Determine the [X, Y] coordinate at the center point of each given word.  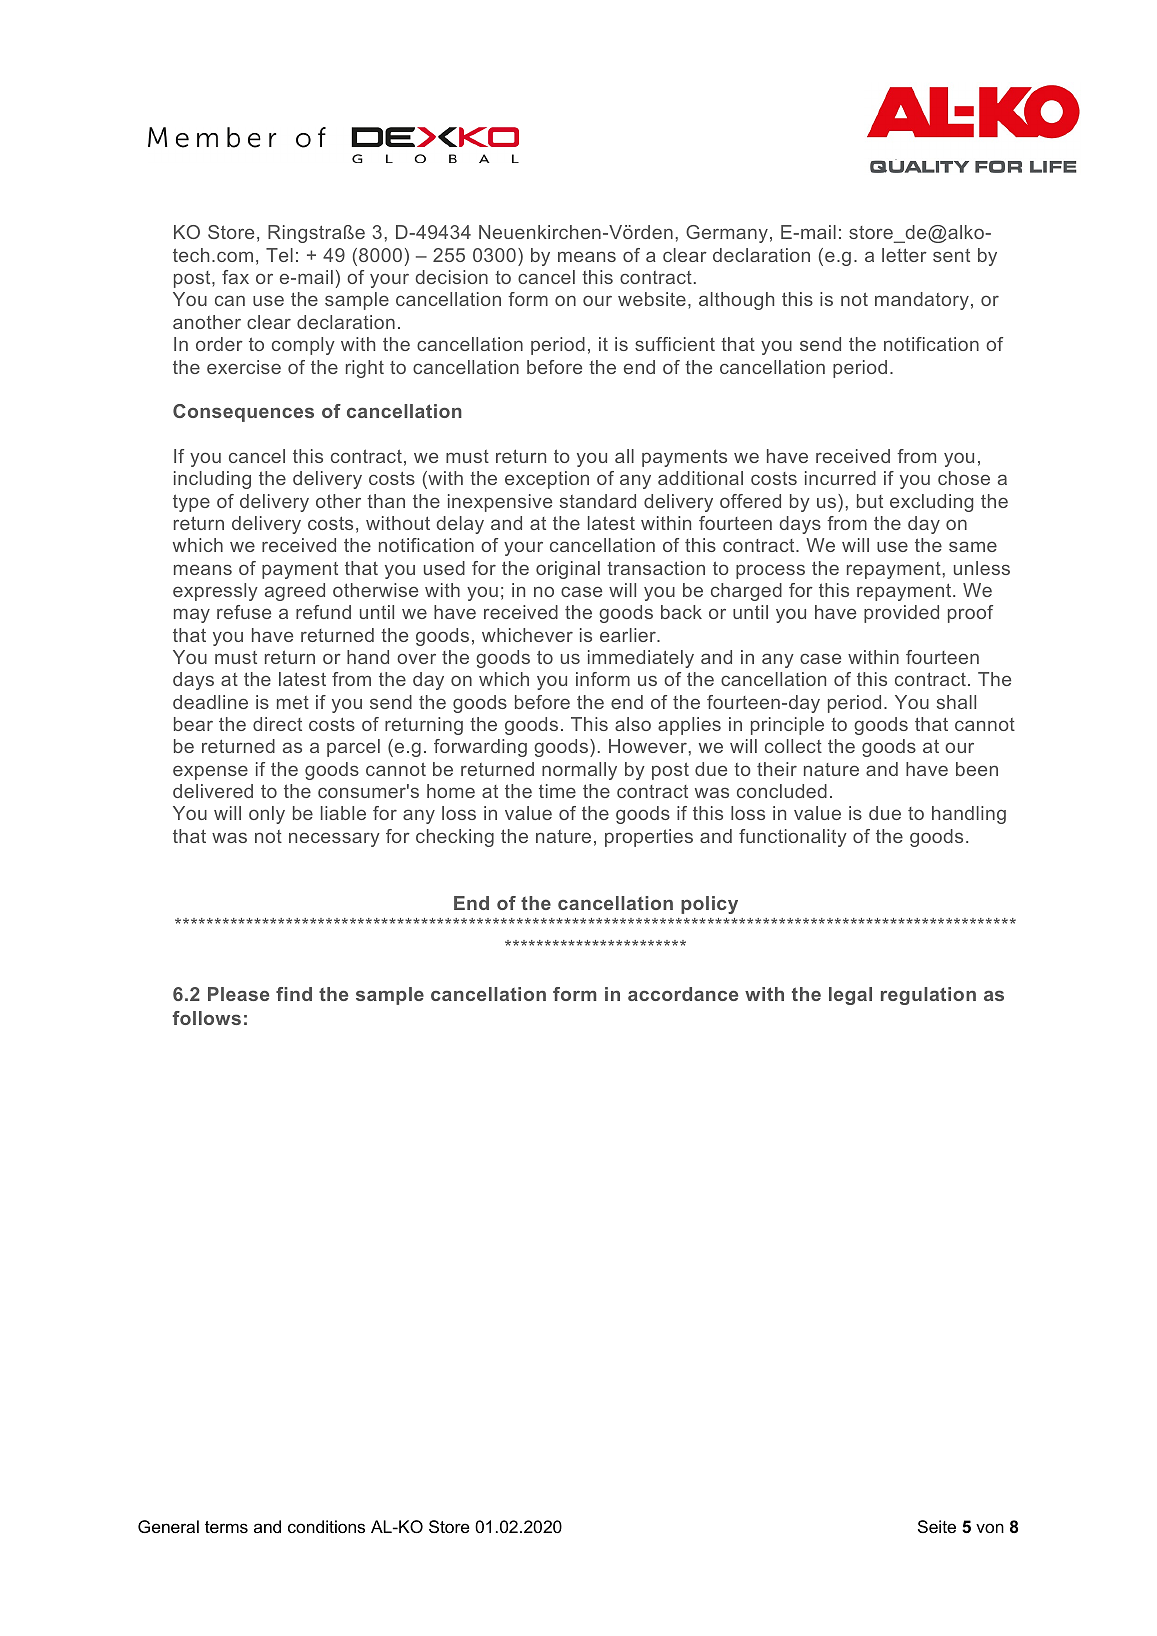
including [212, 480]
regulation [928, 996]
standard [598, 501]
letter [904, 255]
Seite [937, 1526]
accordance [683, 994]
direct [277, 724]
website [652, 299]
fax [235, 277]
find [294, 994]
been [977, 769]
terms [226, 1527]
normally [579, 771]
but [870, 501]
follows [207, 1018]
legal [850, 996]
